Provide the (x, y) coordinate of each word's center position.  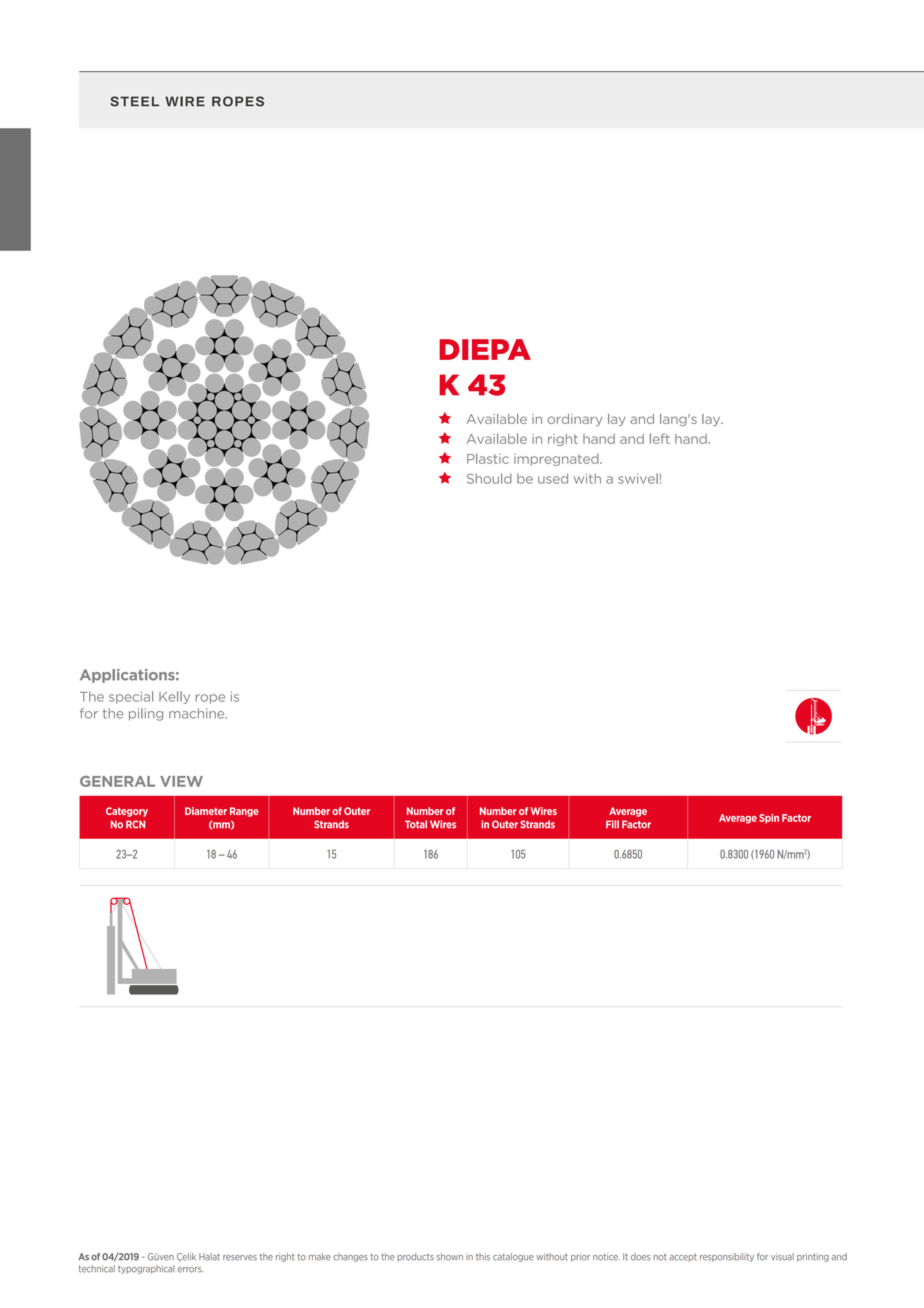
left (660, 438)
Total (416, 824)
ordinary (574, 420)
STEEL (134, 101)
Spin (769, 819)
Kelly (174, 697)
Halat (209, 1257)
